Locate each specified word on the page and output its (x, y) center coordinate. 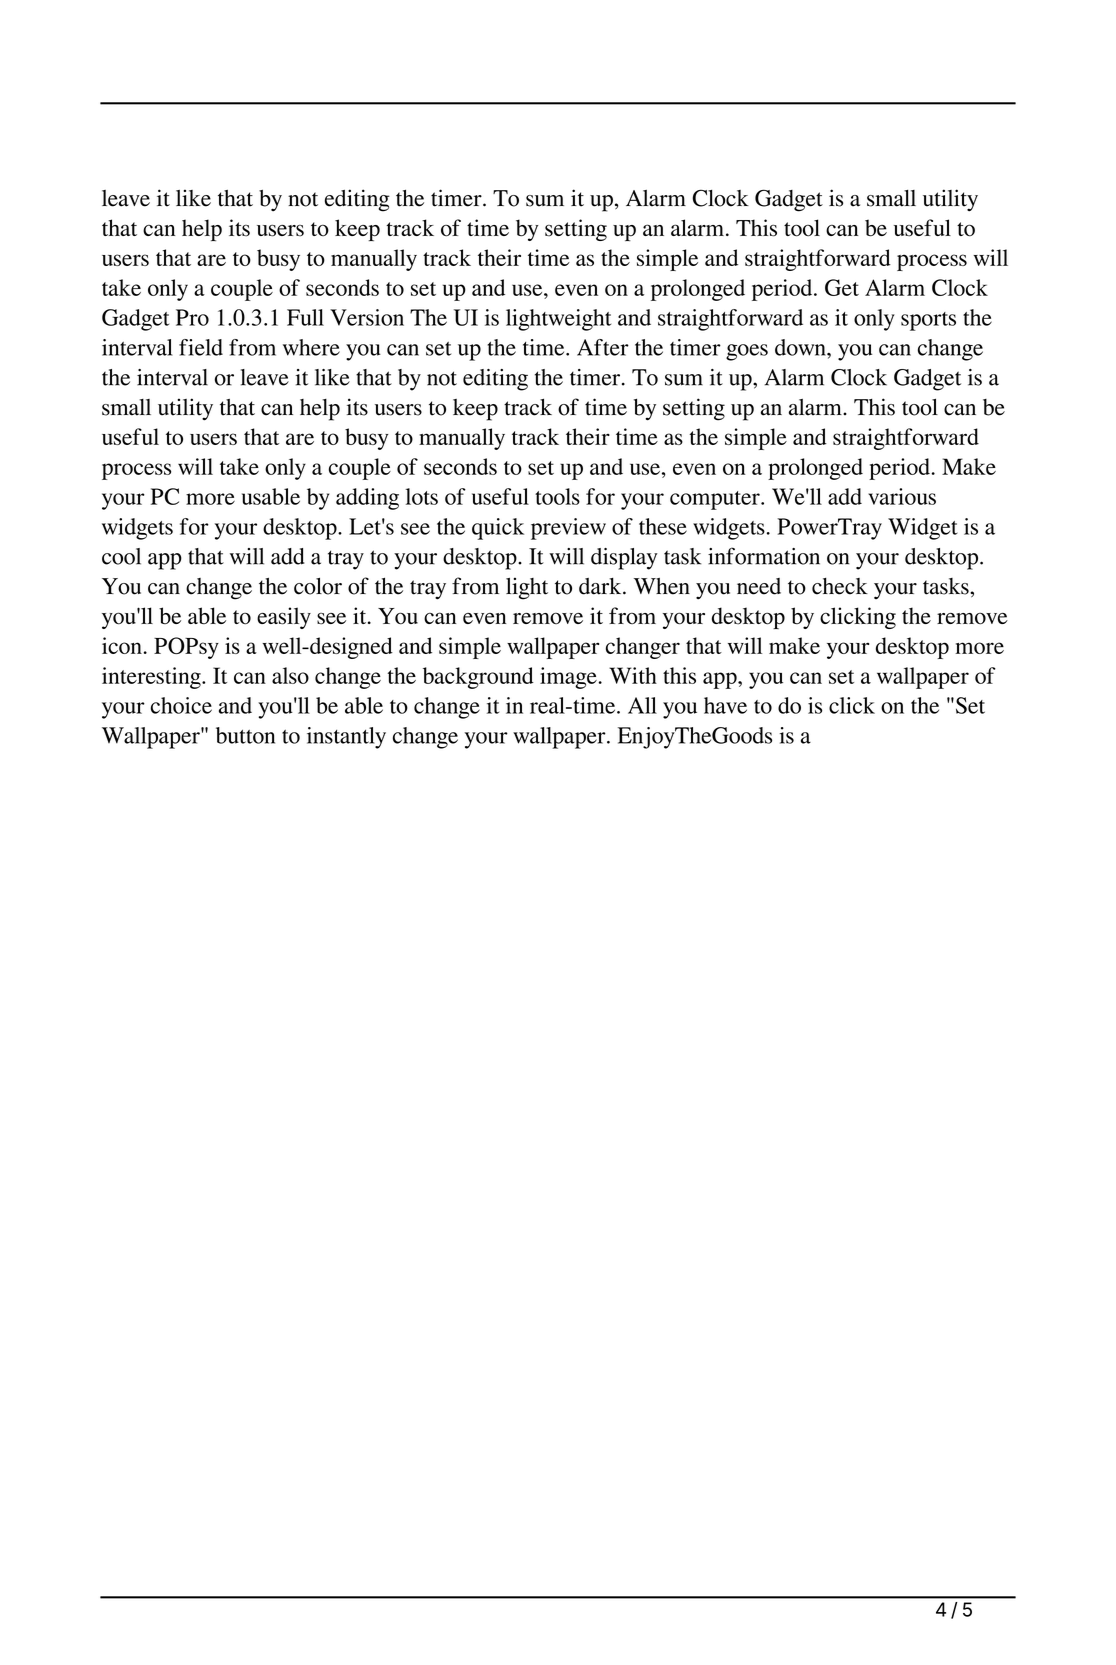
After (603, 347)
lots (422, 496)
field (201, 347)
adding (367, 499)
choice (181, 705)
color (318, 586)
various (902, 496)
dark (601, 586)
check (840, 586)
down (801, 347)
